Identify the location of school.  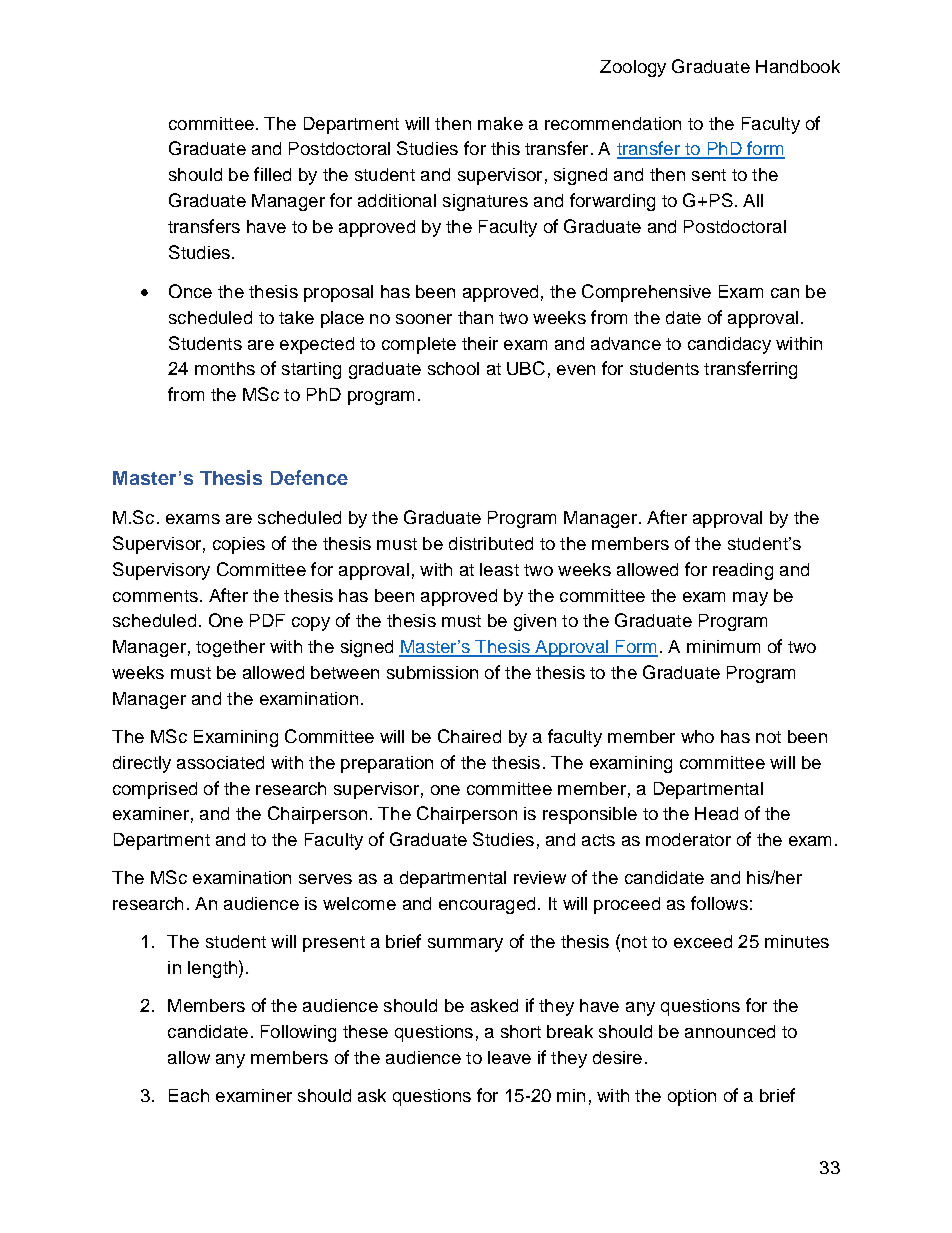
(453, 368).
